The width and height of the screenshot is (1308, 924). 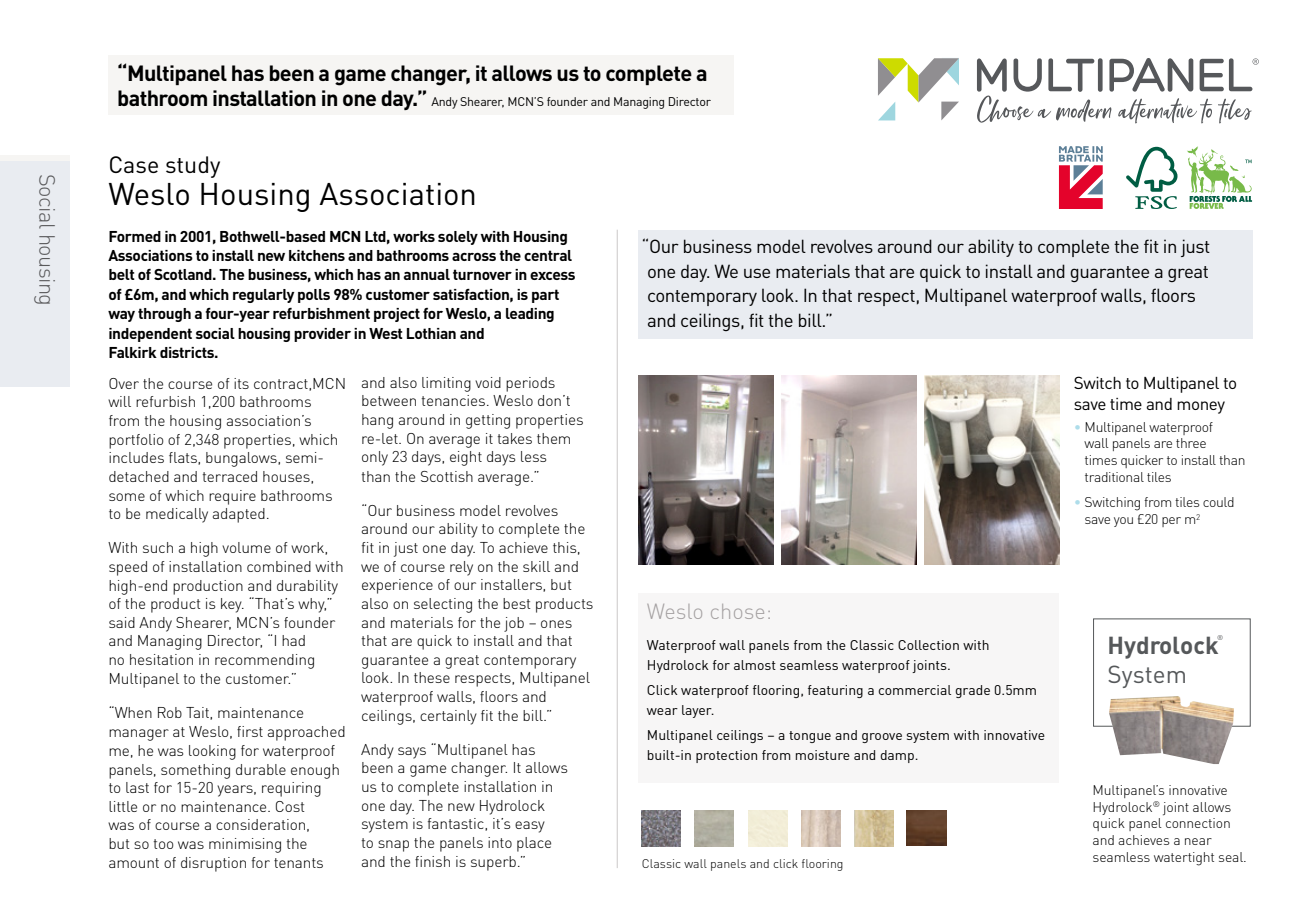 What do you see at coordinates (245, 845) in the screenshot?
I see `minimising` at bounding box center [245, 845].
